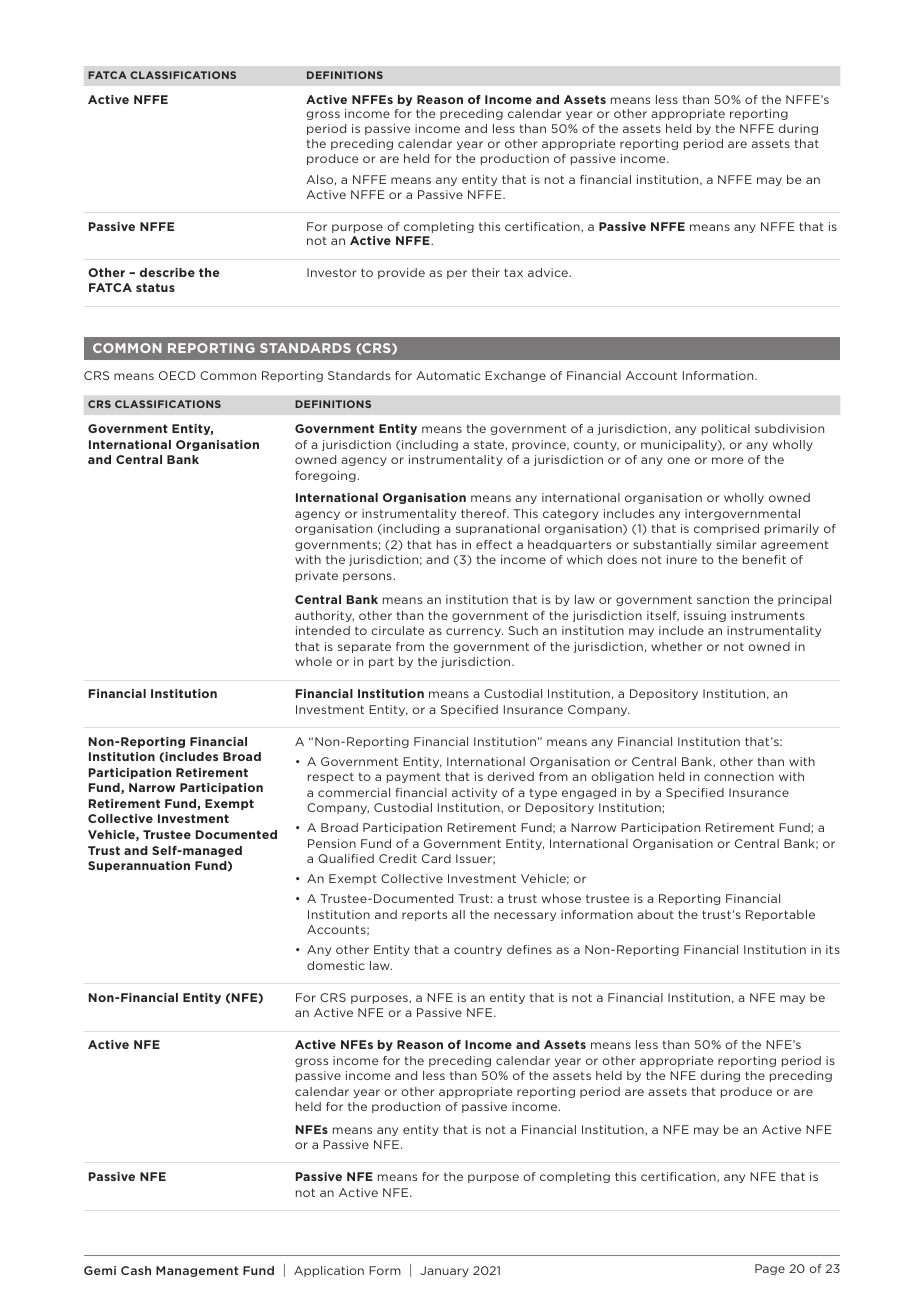 The image size is (924, 1308). Describe the element at coordinates (486, 272) in the document. I see `their` at that location.
